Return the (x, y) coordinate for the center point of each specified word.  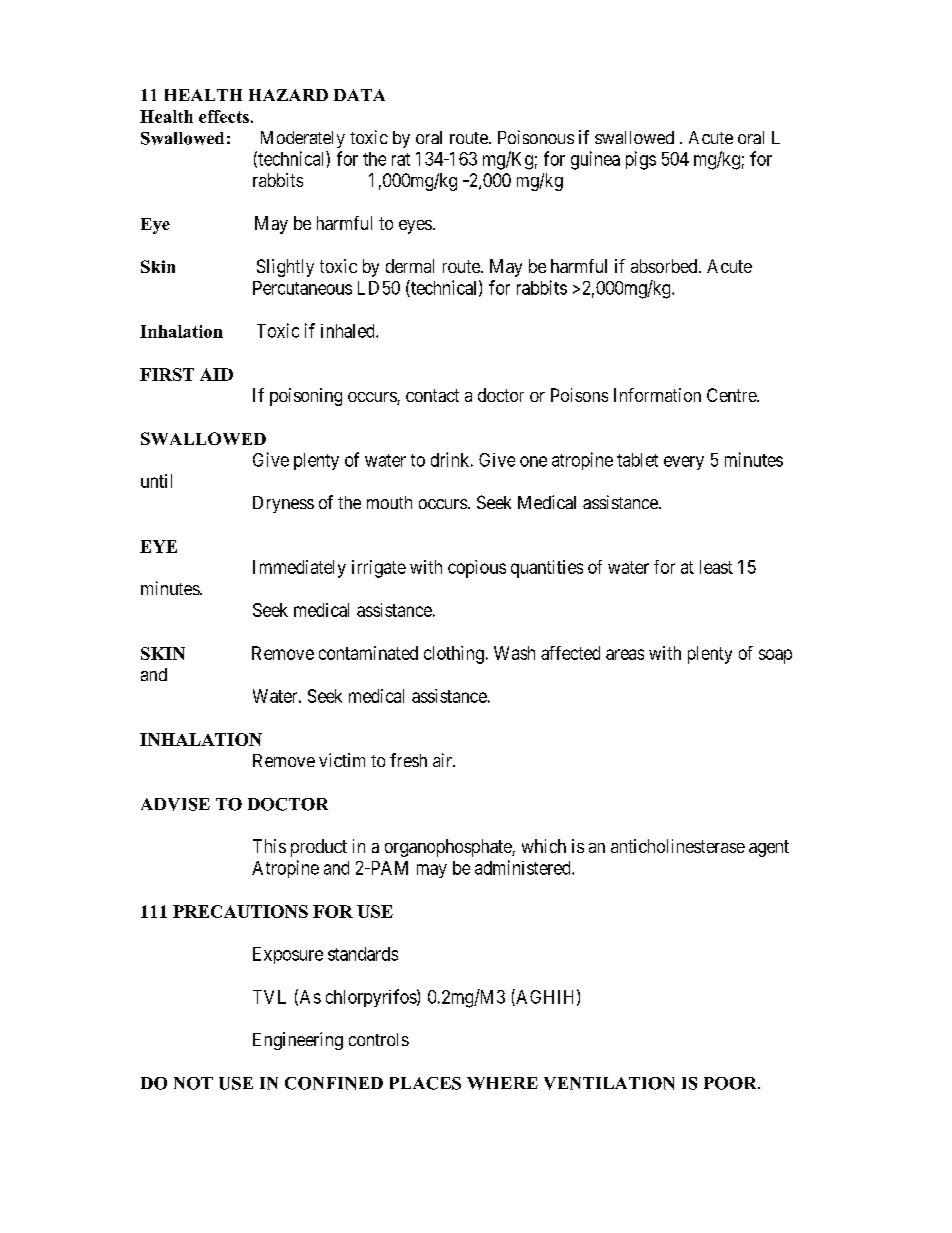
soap (775, 656)
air (444, 760)
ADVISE (175, 804)
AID (216, 374)
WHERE (502, 1083)
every (684, 463)
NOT (193, 1083)
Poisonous (536, 137)
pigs (641, 160)
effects (224, 116)
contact (432, 395)
